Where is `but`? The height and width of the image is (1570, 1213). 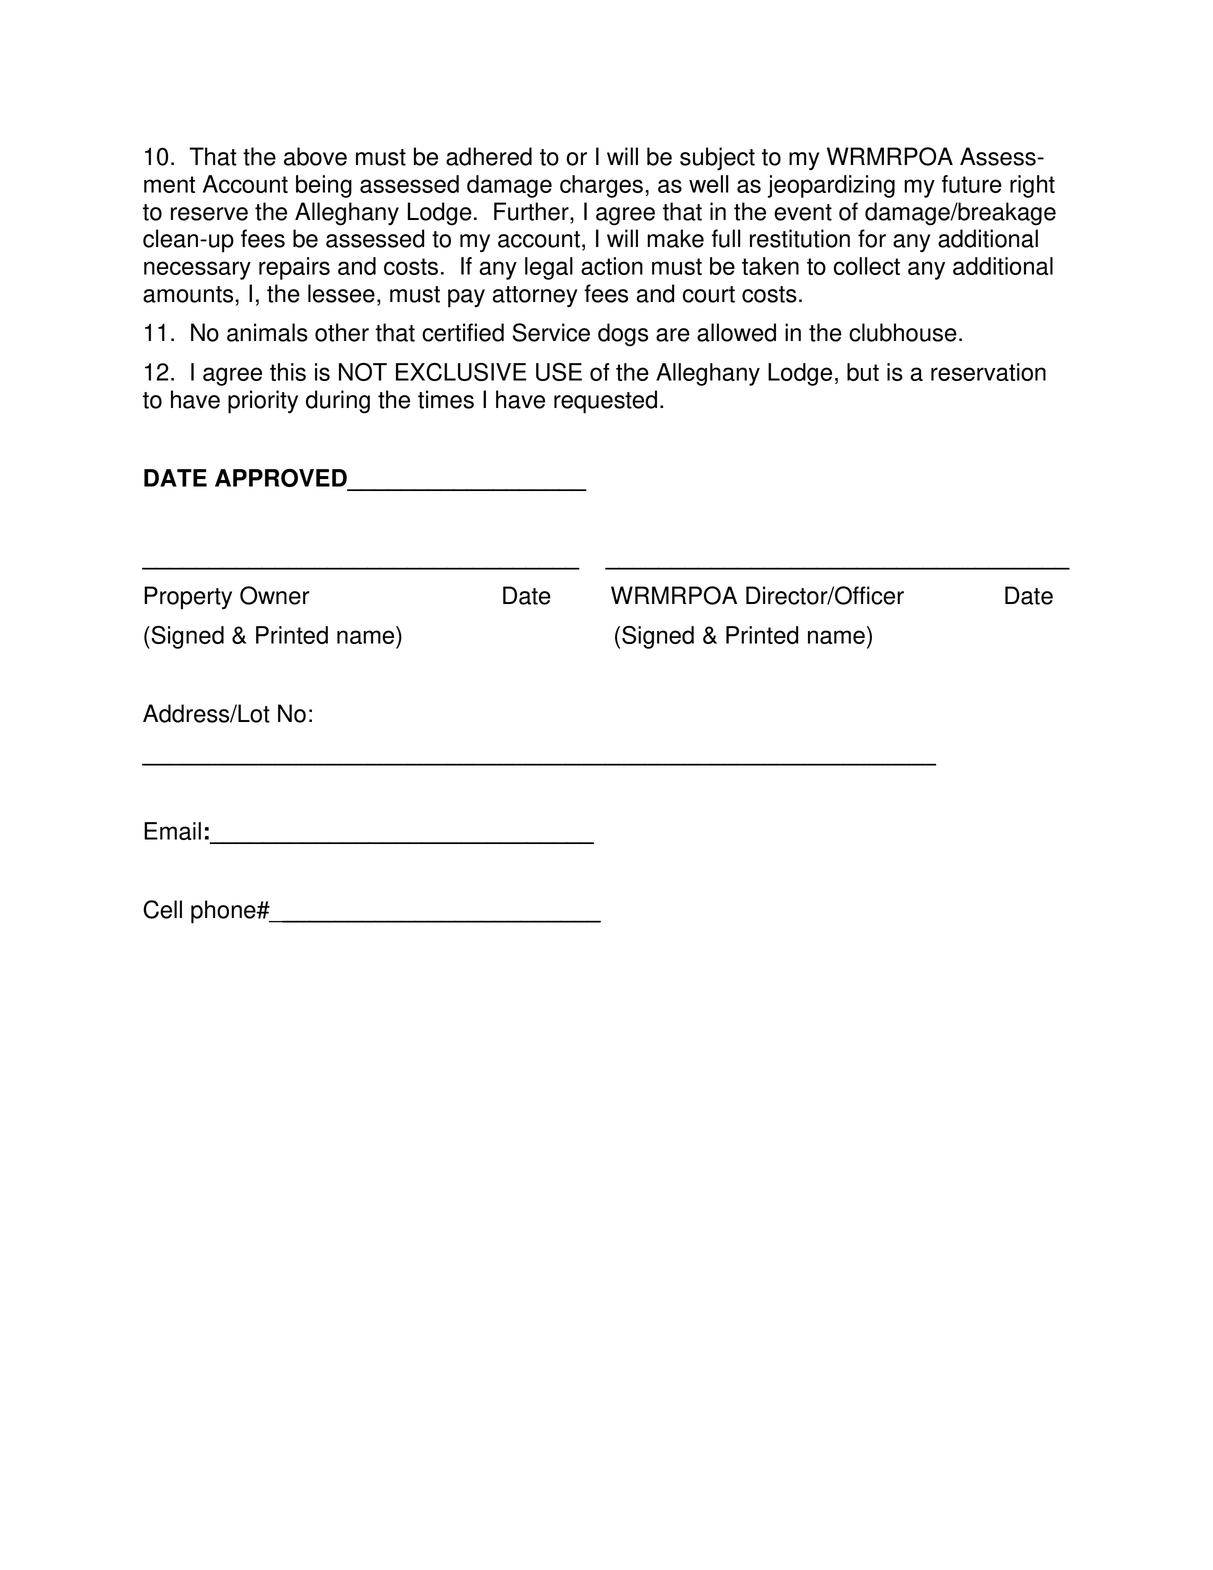
but is located at coordinates (863, 372).
